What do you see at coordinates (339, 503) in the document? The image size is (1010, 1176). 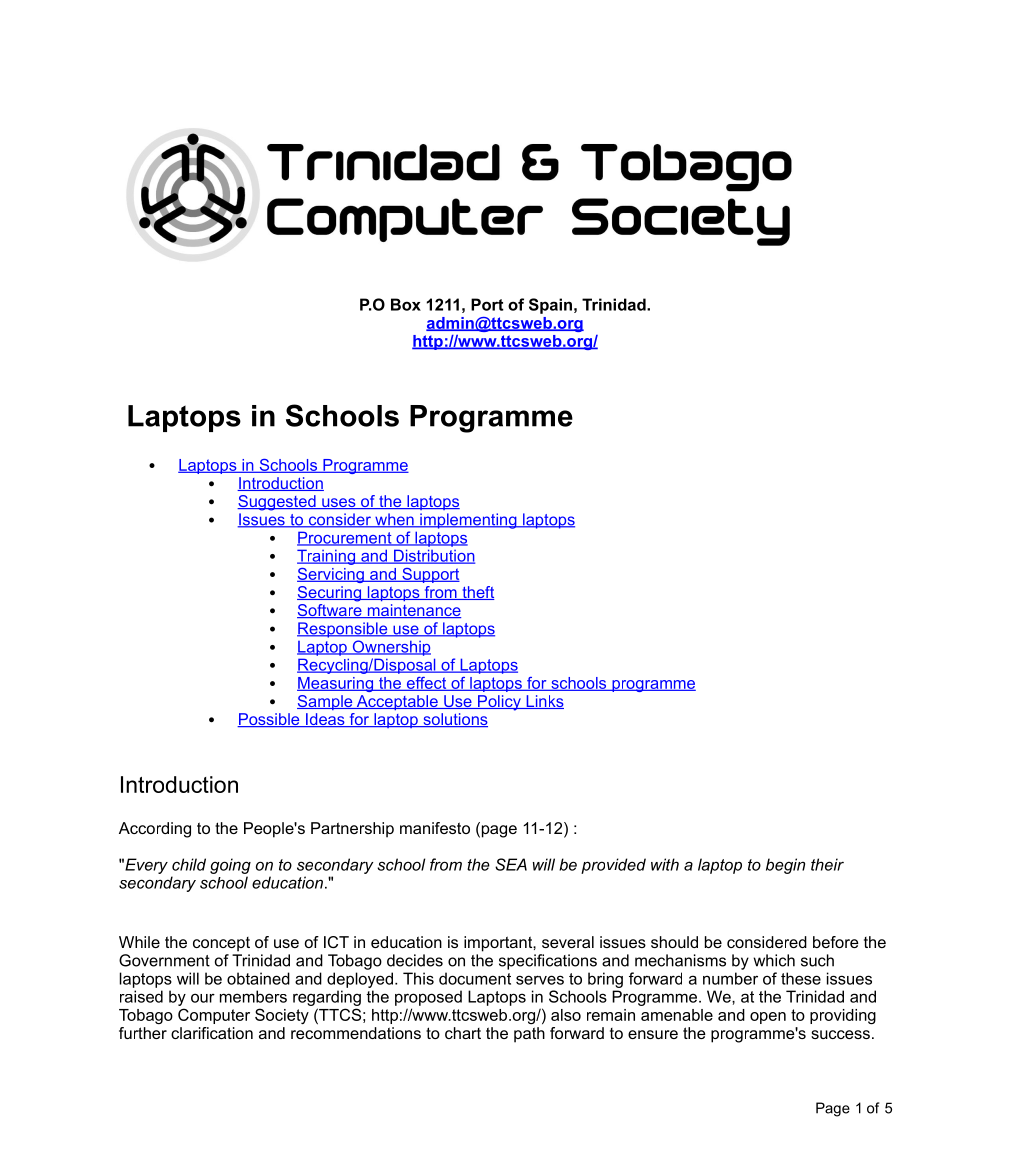 I see `uses` at bounding box center [339, 503].
